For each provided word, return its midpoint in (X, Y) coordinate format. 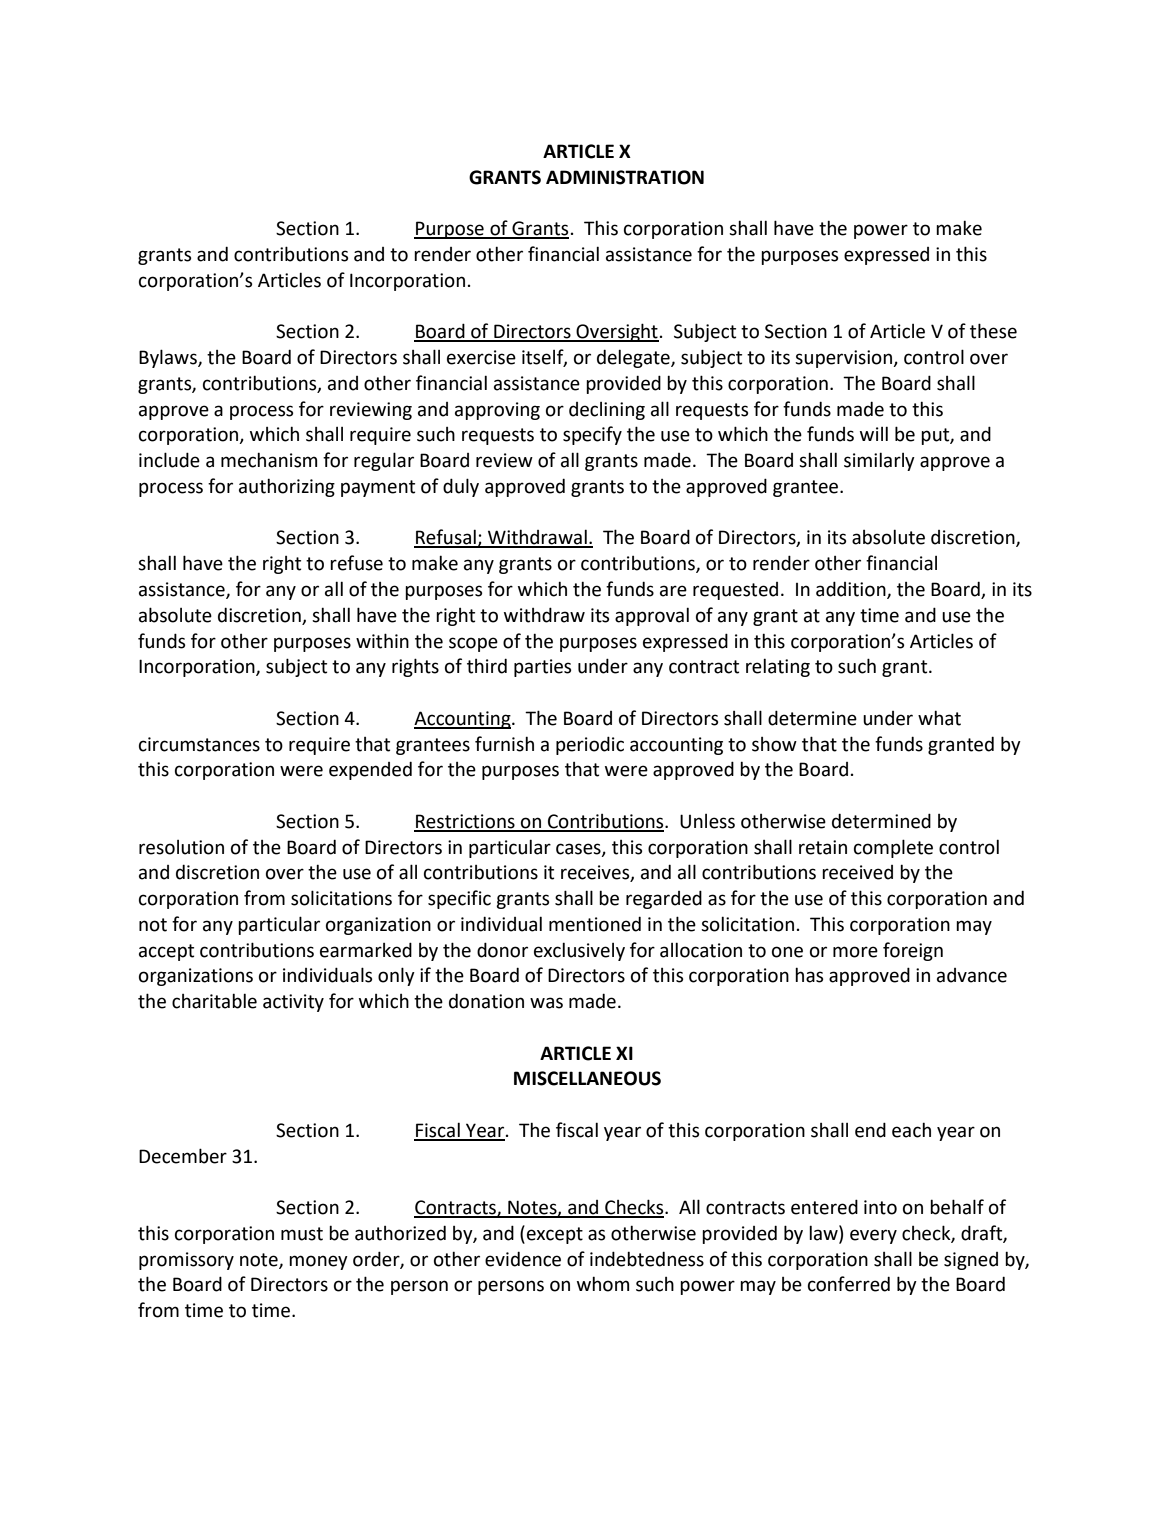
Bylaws (169, 358)
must (302, 1234)
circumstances (199, 744)
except (555, 1235)
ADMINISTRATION (625, 177)
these (993, 331)
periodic (590, 745)
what (939, 718)
